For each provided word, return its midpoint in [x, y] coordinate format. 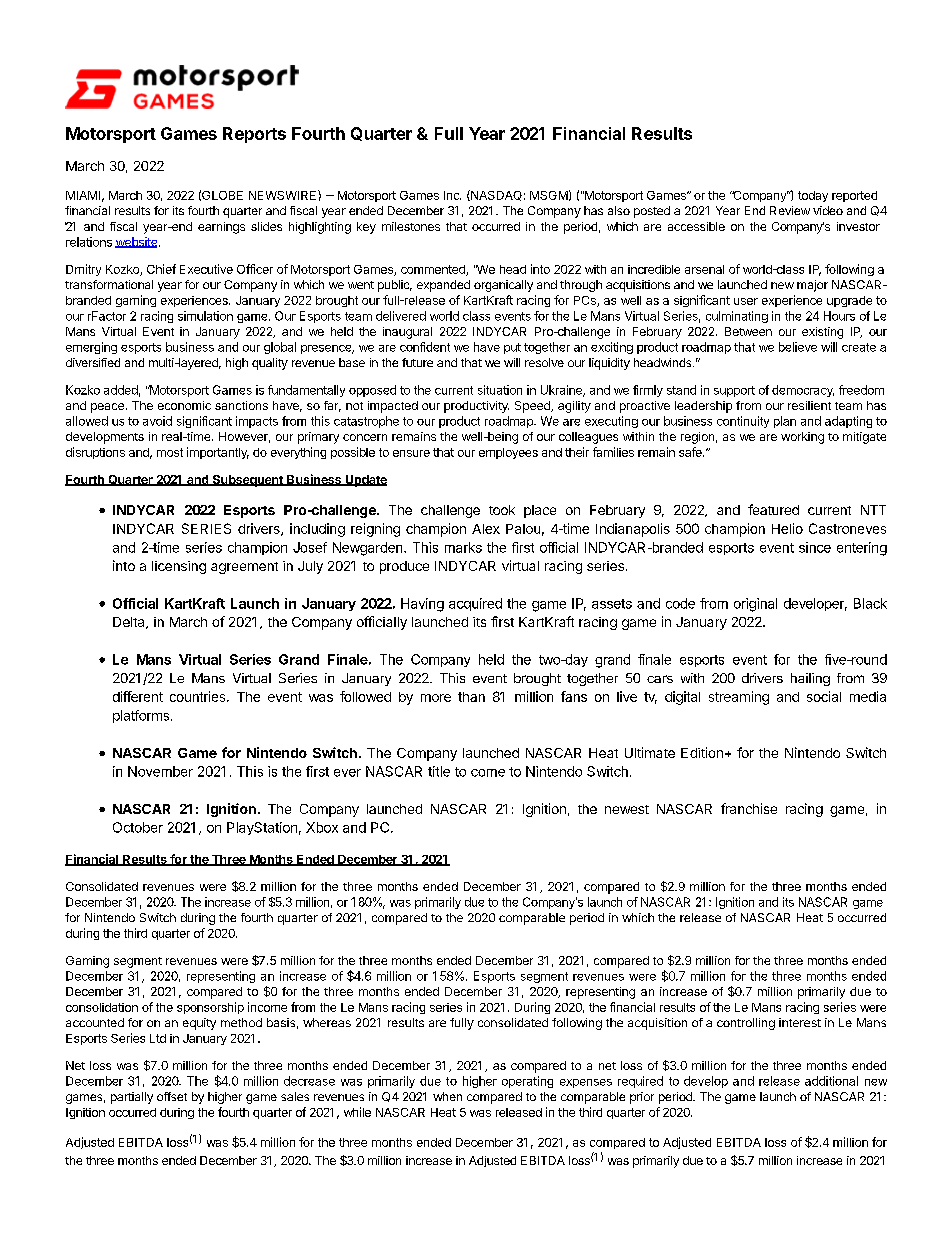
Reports [254, 135]
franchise [749, 808]
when [447, 1096]
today [813, 196]
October [138, 827]
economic [184, 405]
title [439, 771]
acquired [475, 604]
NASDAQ [495, 195]
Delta [130, 623]
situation [500, 390]
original [755, 605]
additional [831, 1081]
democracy [803, 391]
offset [172, 1096]
